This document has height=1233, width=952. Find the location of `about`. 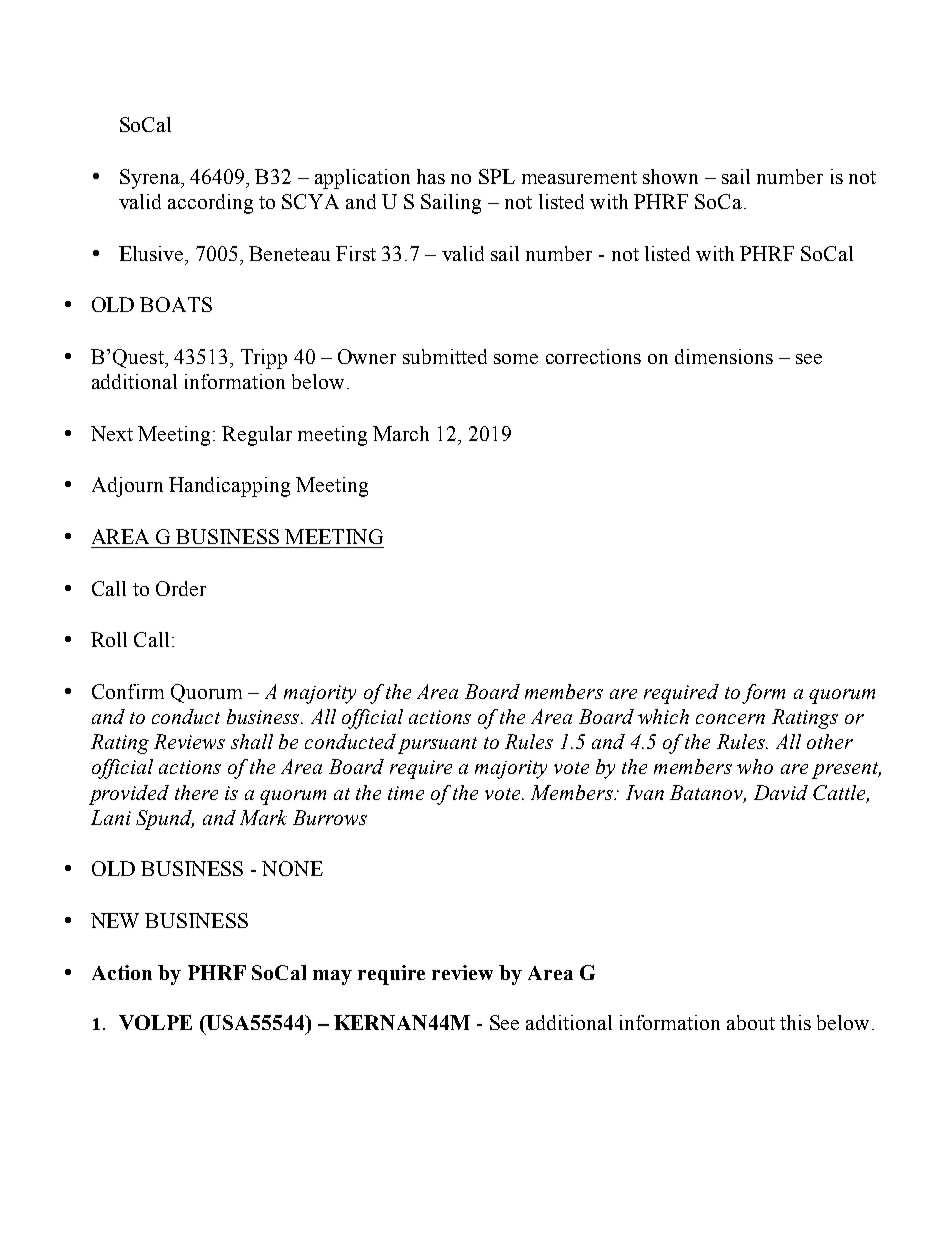

about is located at coordinates (751, 1022).
